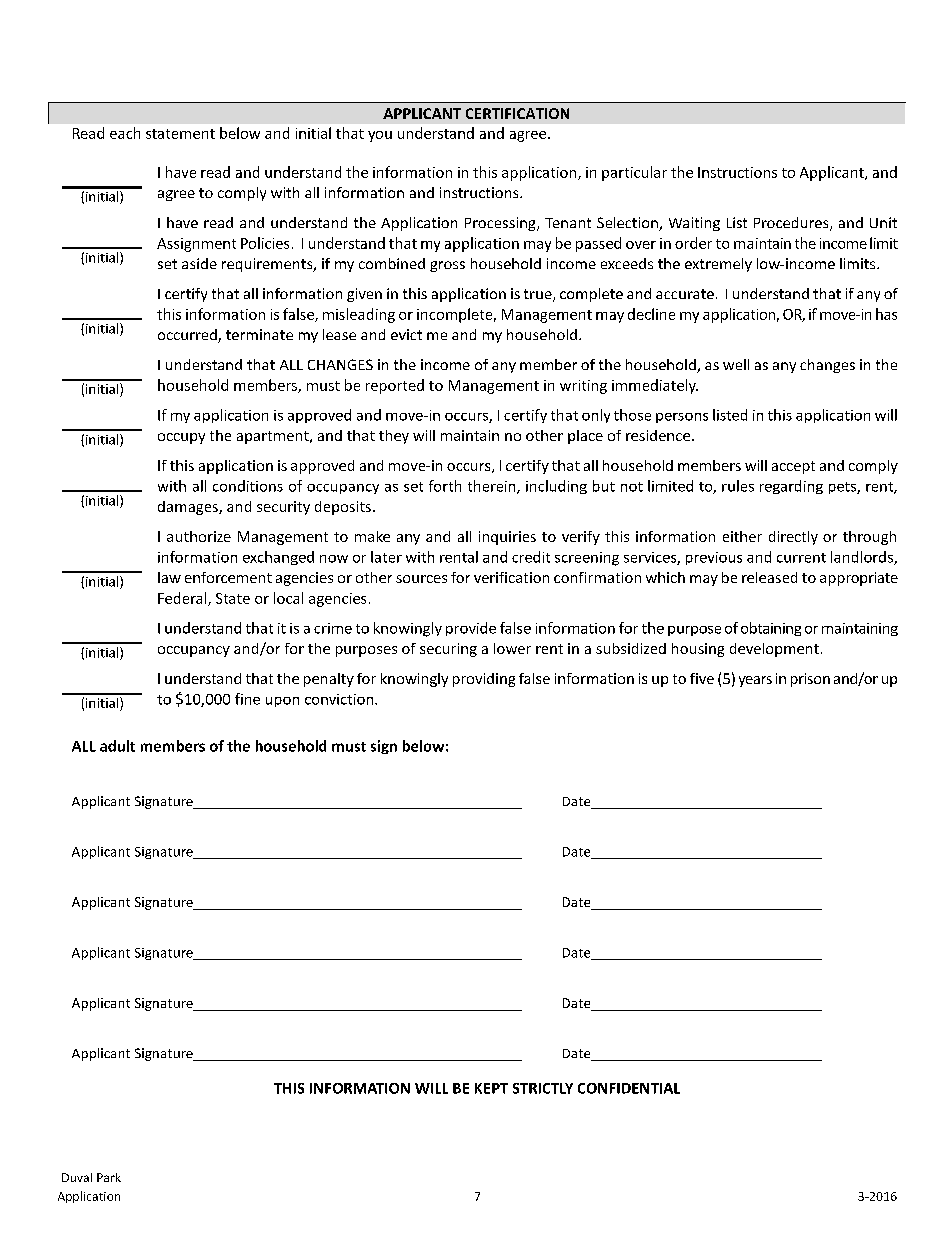 Image resolution: width=952 pixels, height=1233 pixels. I want to click on each, so click(125, 133).
